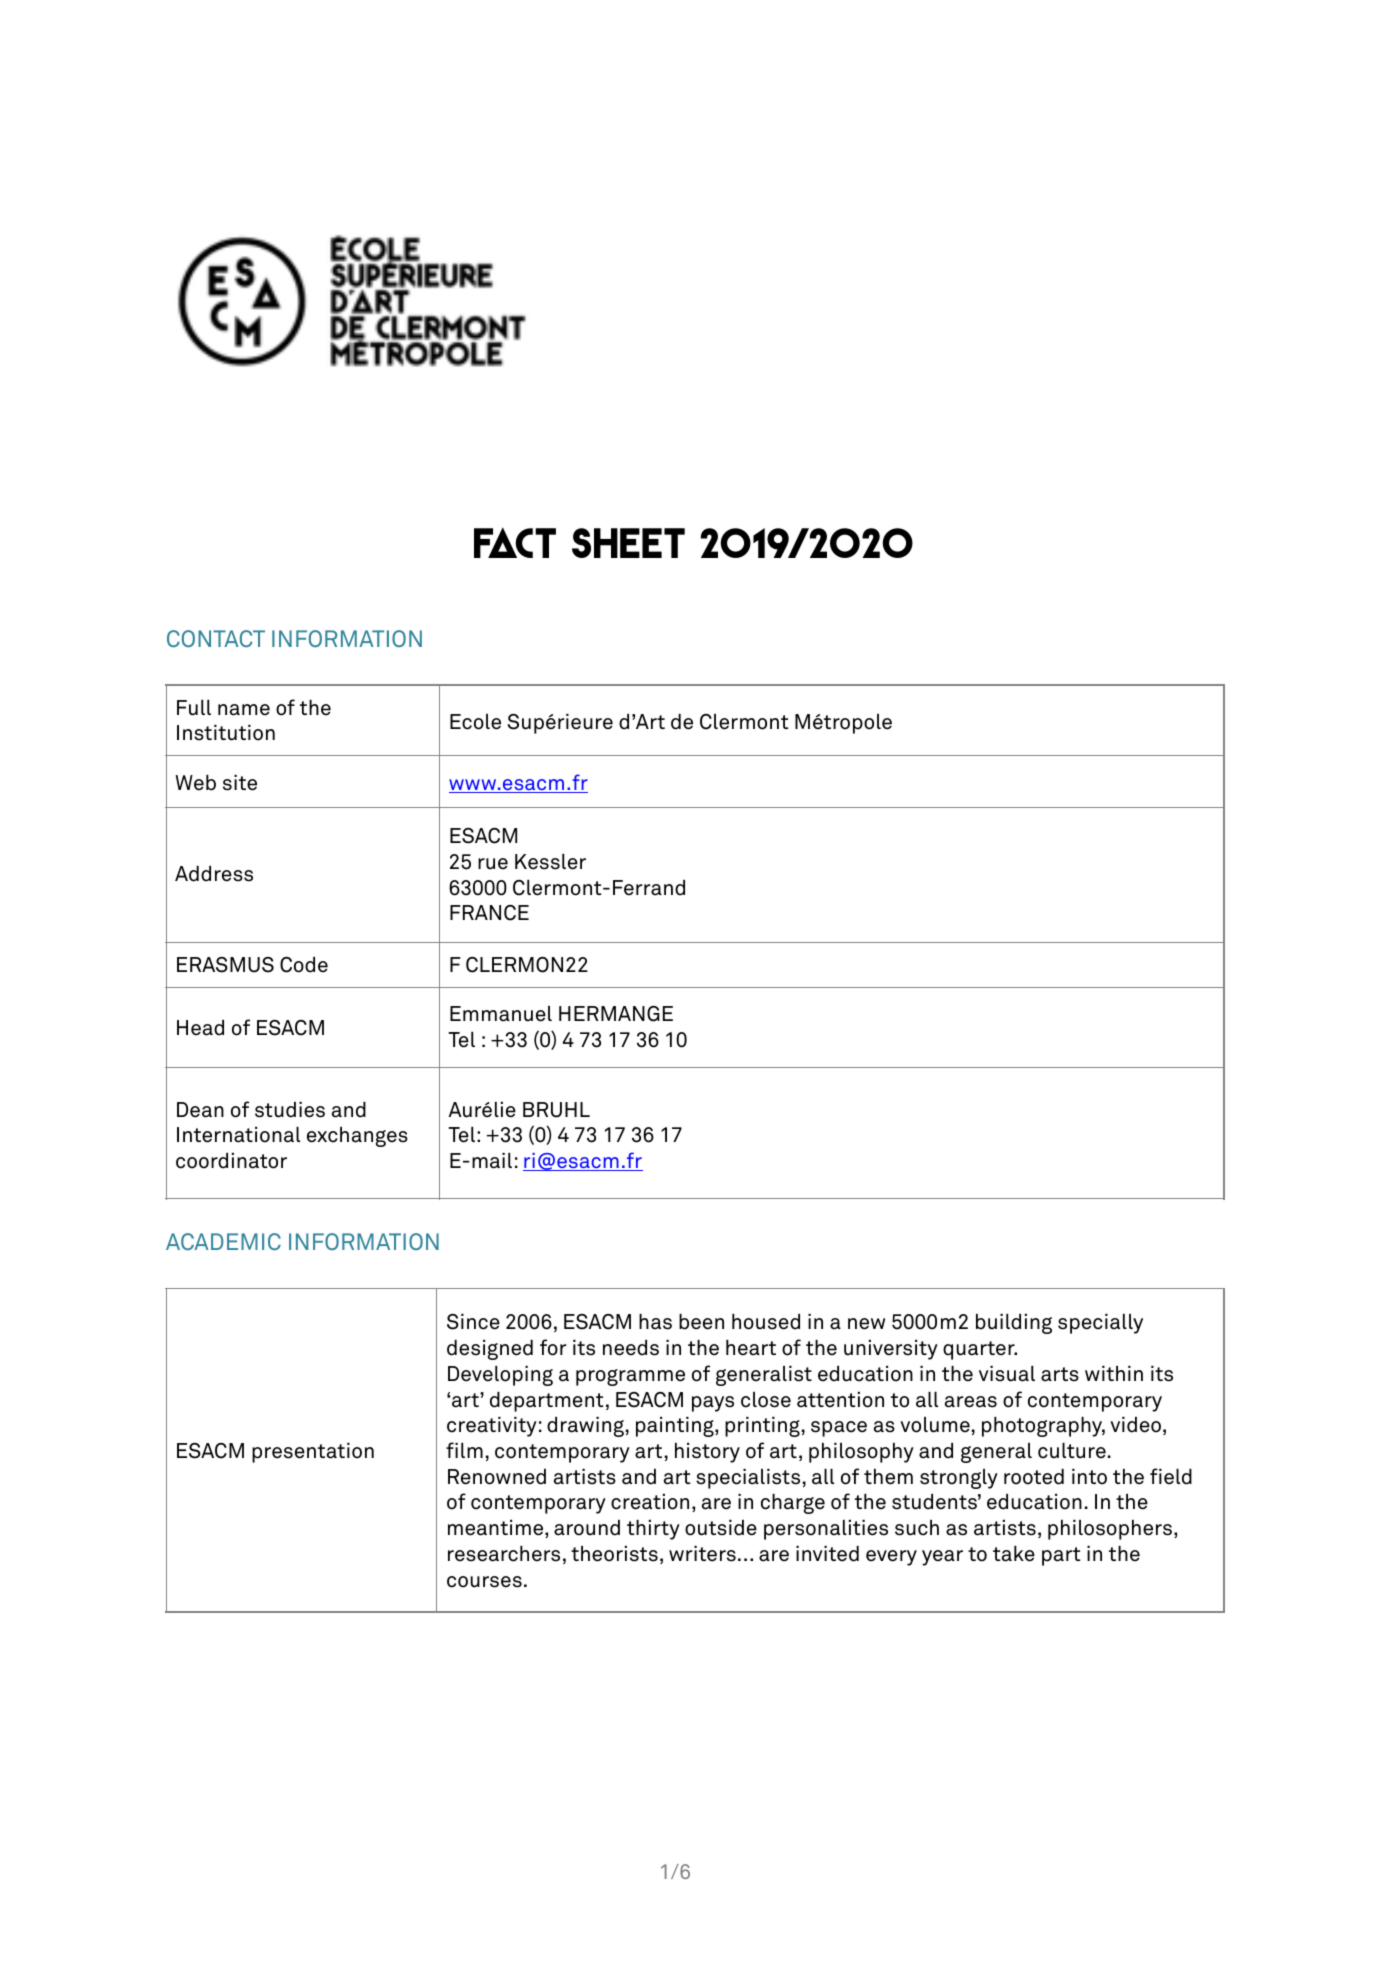  Describe the element at coordinates (702, 1554) in the screenshot. I see `writers` at that location.
